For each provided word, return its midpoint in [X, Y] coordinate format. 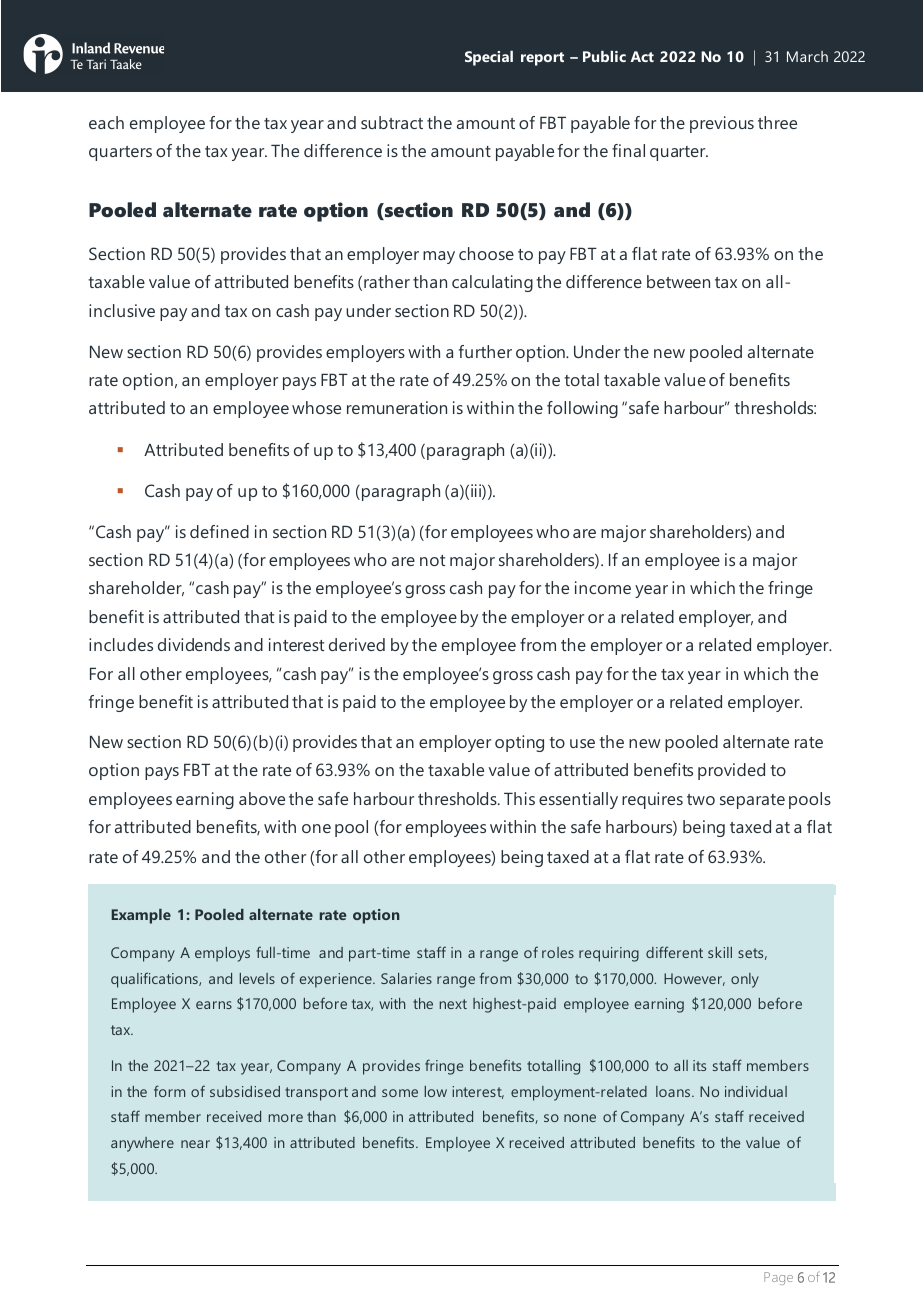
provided [731, 771]
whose [316, 407]
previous [722, 124]
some [400, 1093]
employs [222, 954]
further [485, 351]
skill [720, 952]
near [195, 1144]
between [678, 281]
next [453, 1004]
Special [489, 58]
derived [357, 644]
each [106, 122]
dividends [194, 644]
